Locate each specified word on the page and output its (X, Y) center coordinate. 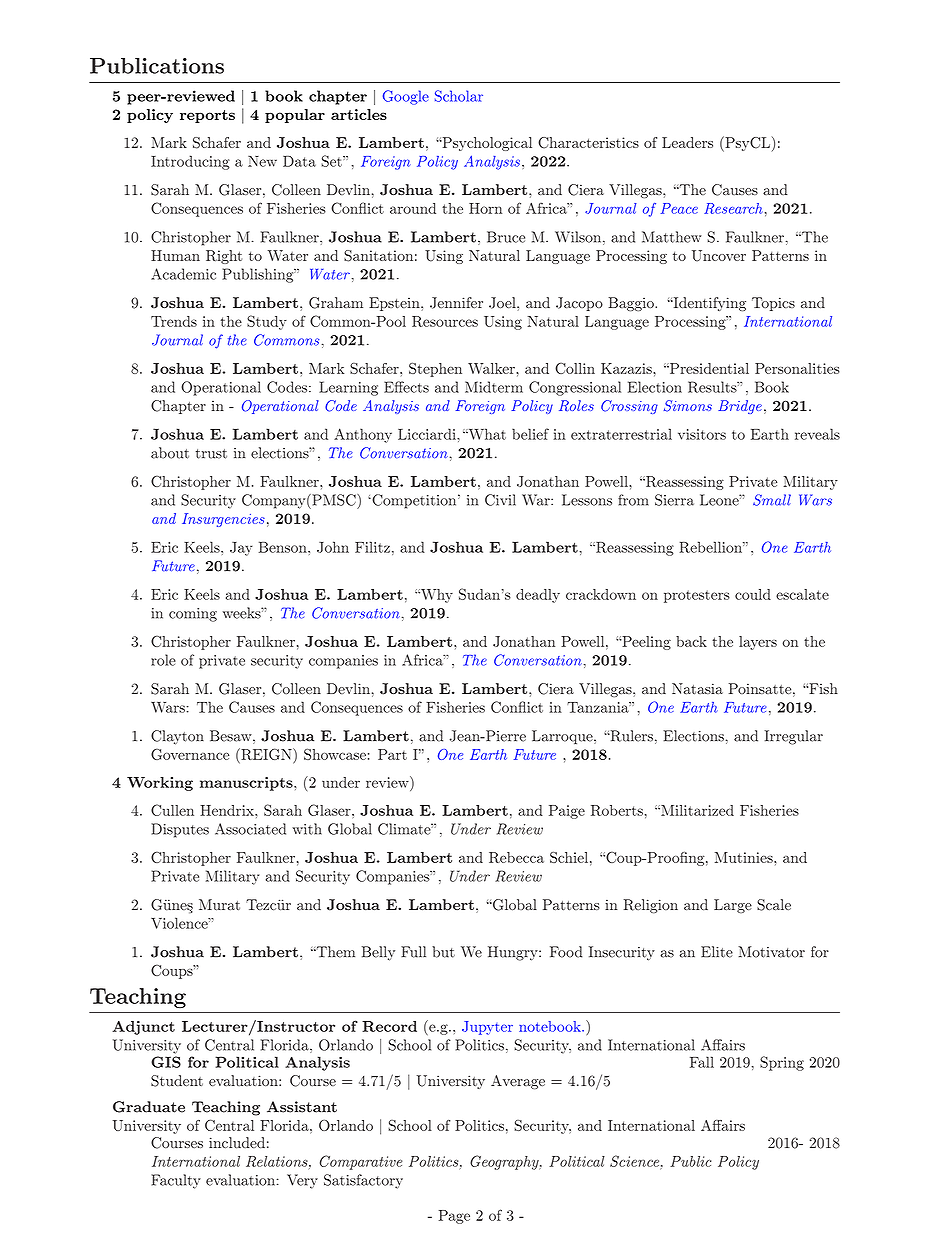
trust (211, 454)
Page (454, 1217)
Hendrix (228, 810)
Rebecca (516, 857)
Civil (500, 500)
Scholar (459, 96)
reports (207, 116)
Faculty (176, 1181)
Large (733, 906)
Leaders (687, 142)
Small (772, 500)
